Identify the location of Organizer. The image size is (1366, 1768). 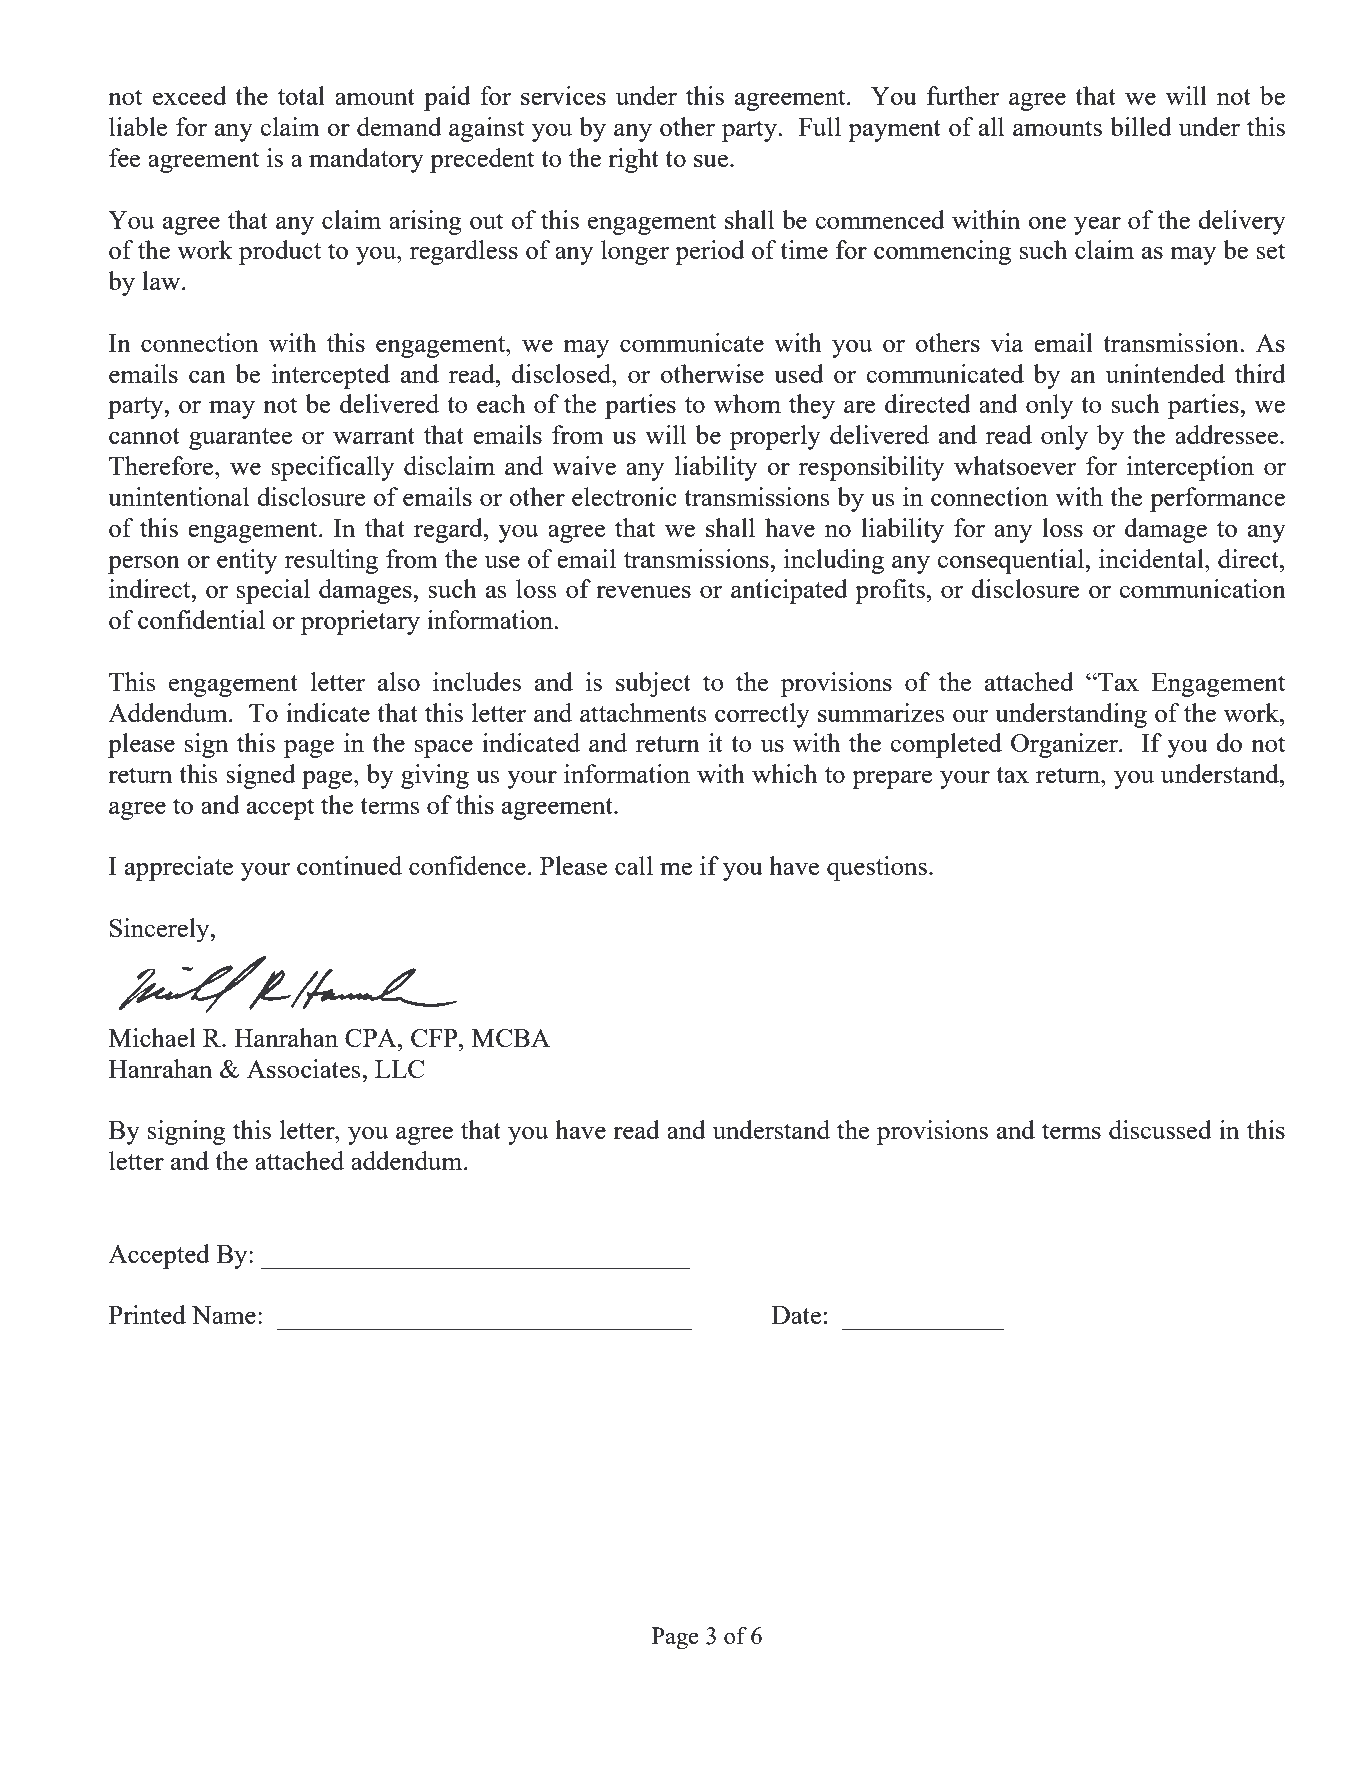
(1065, 745).
